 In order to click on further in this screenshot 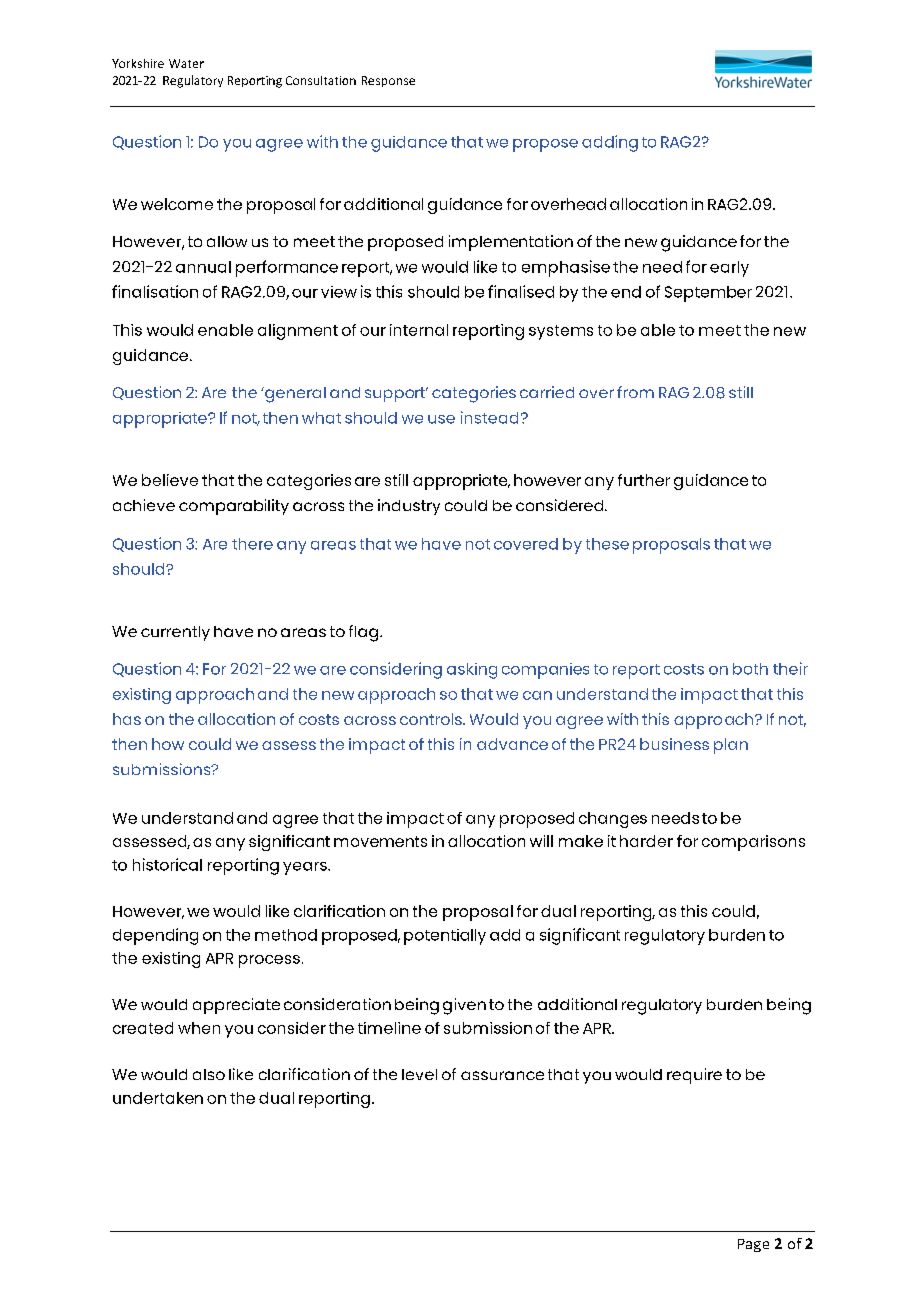, I will do `click(644, 480)`.
